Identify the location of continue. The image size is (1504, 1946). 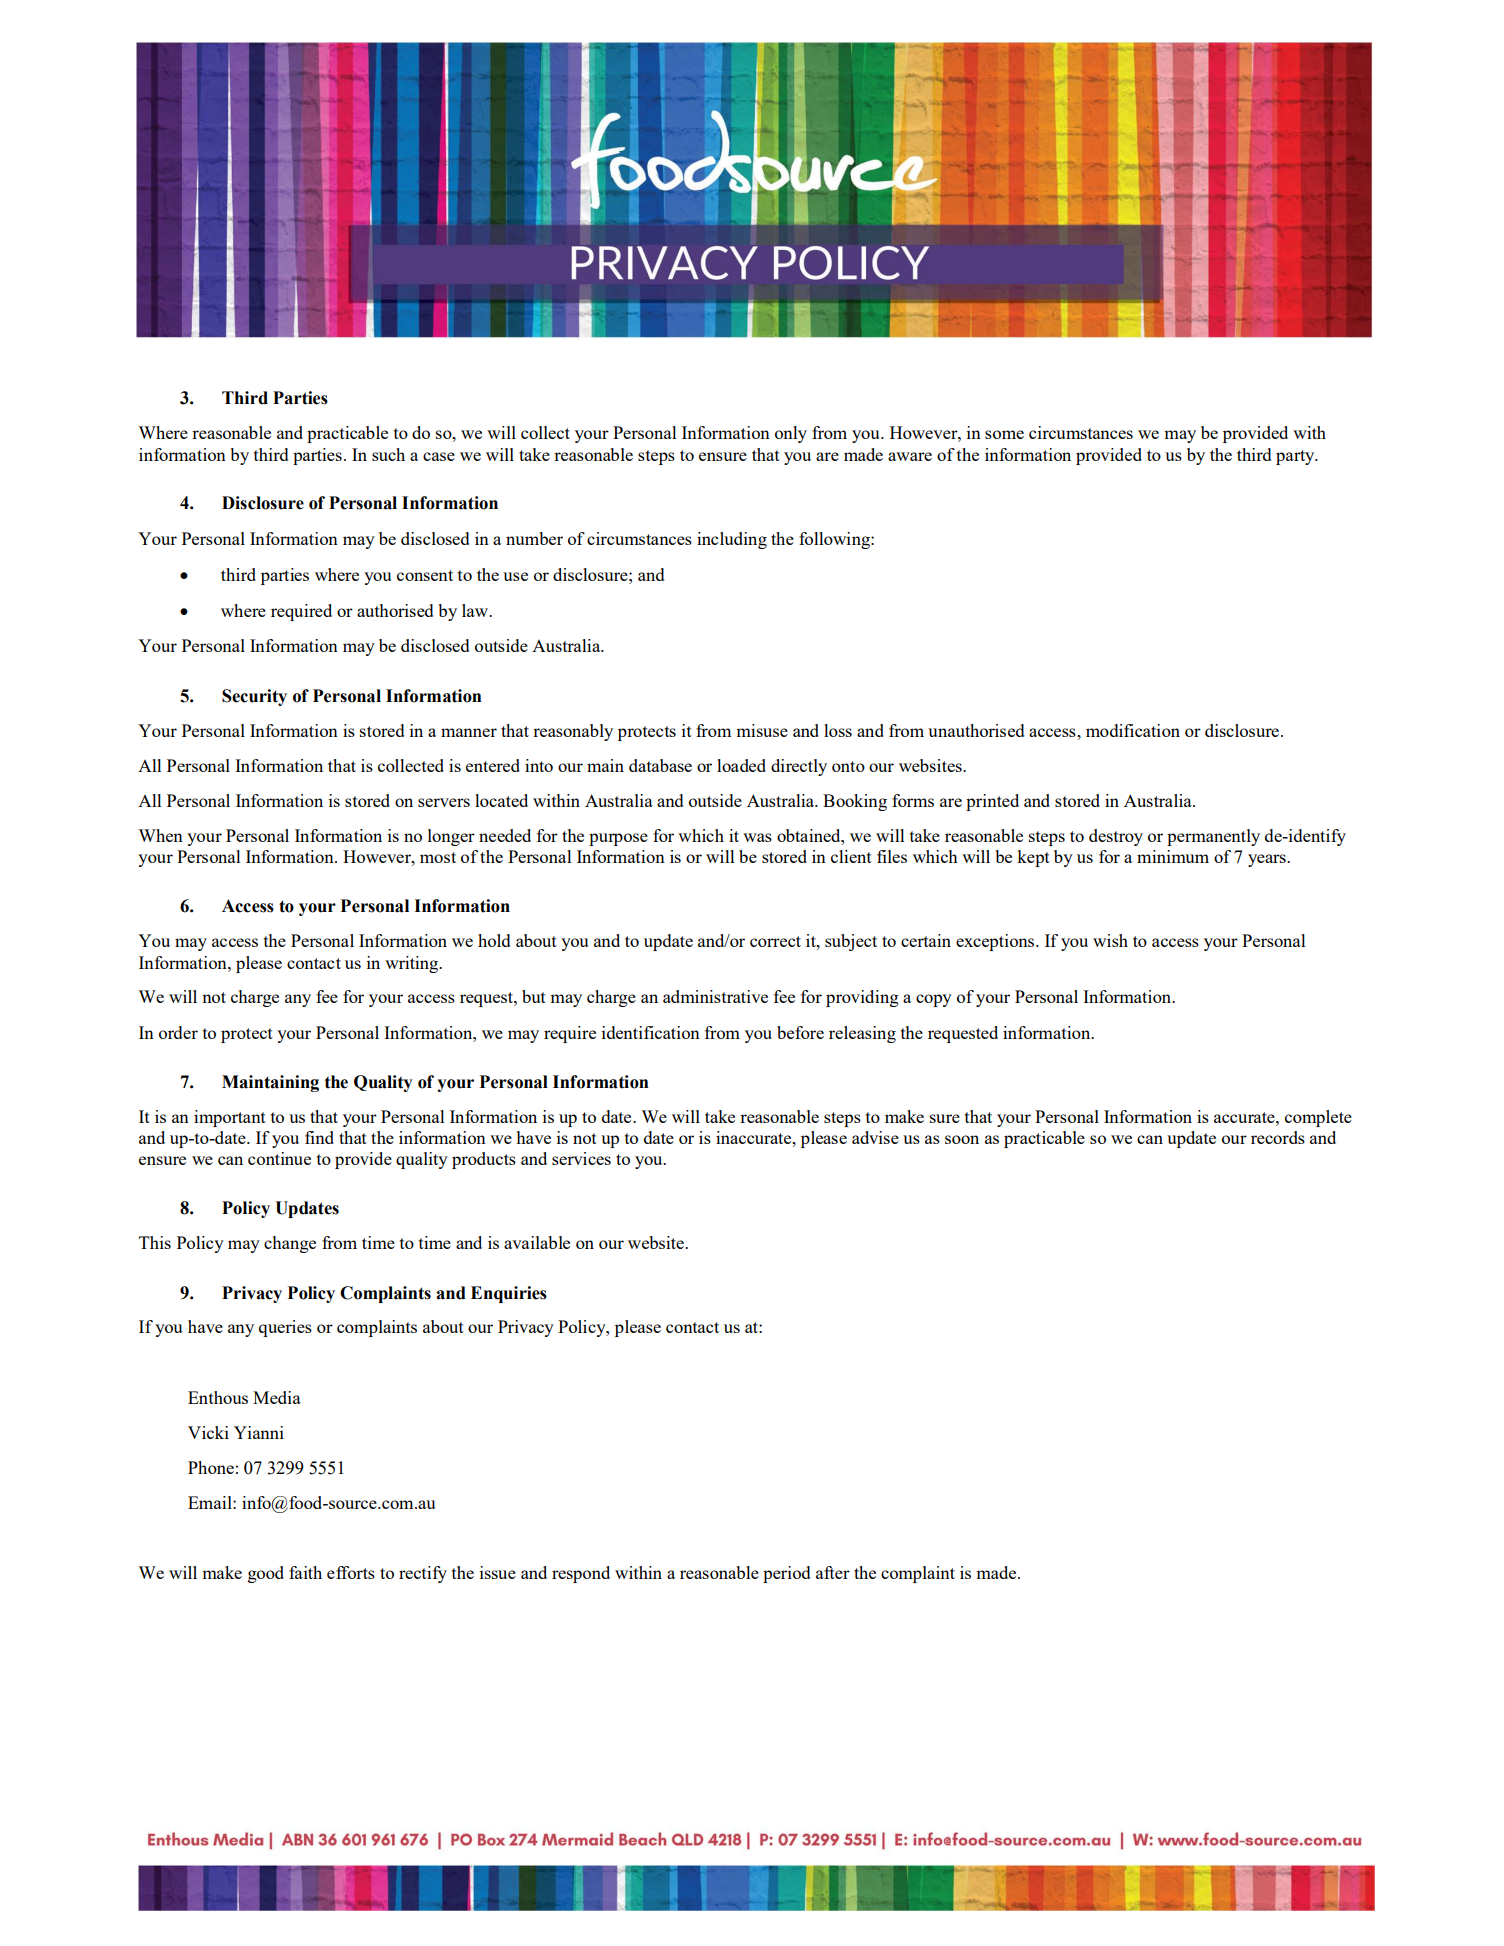
(279, 1158).
